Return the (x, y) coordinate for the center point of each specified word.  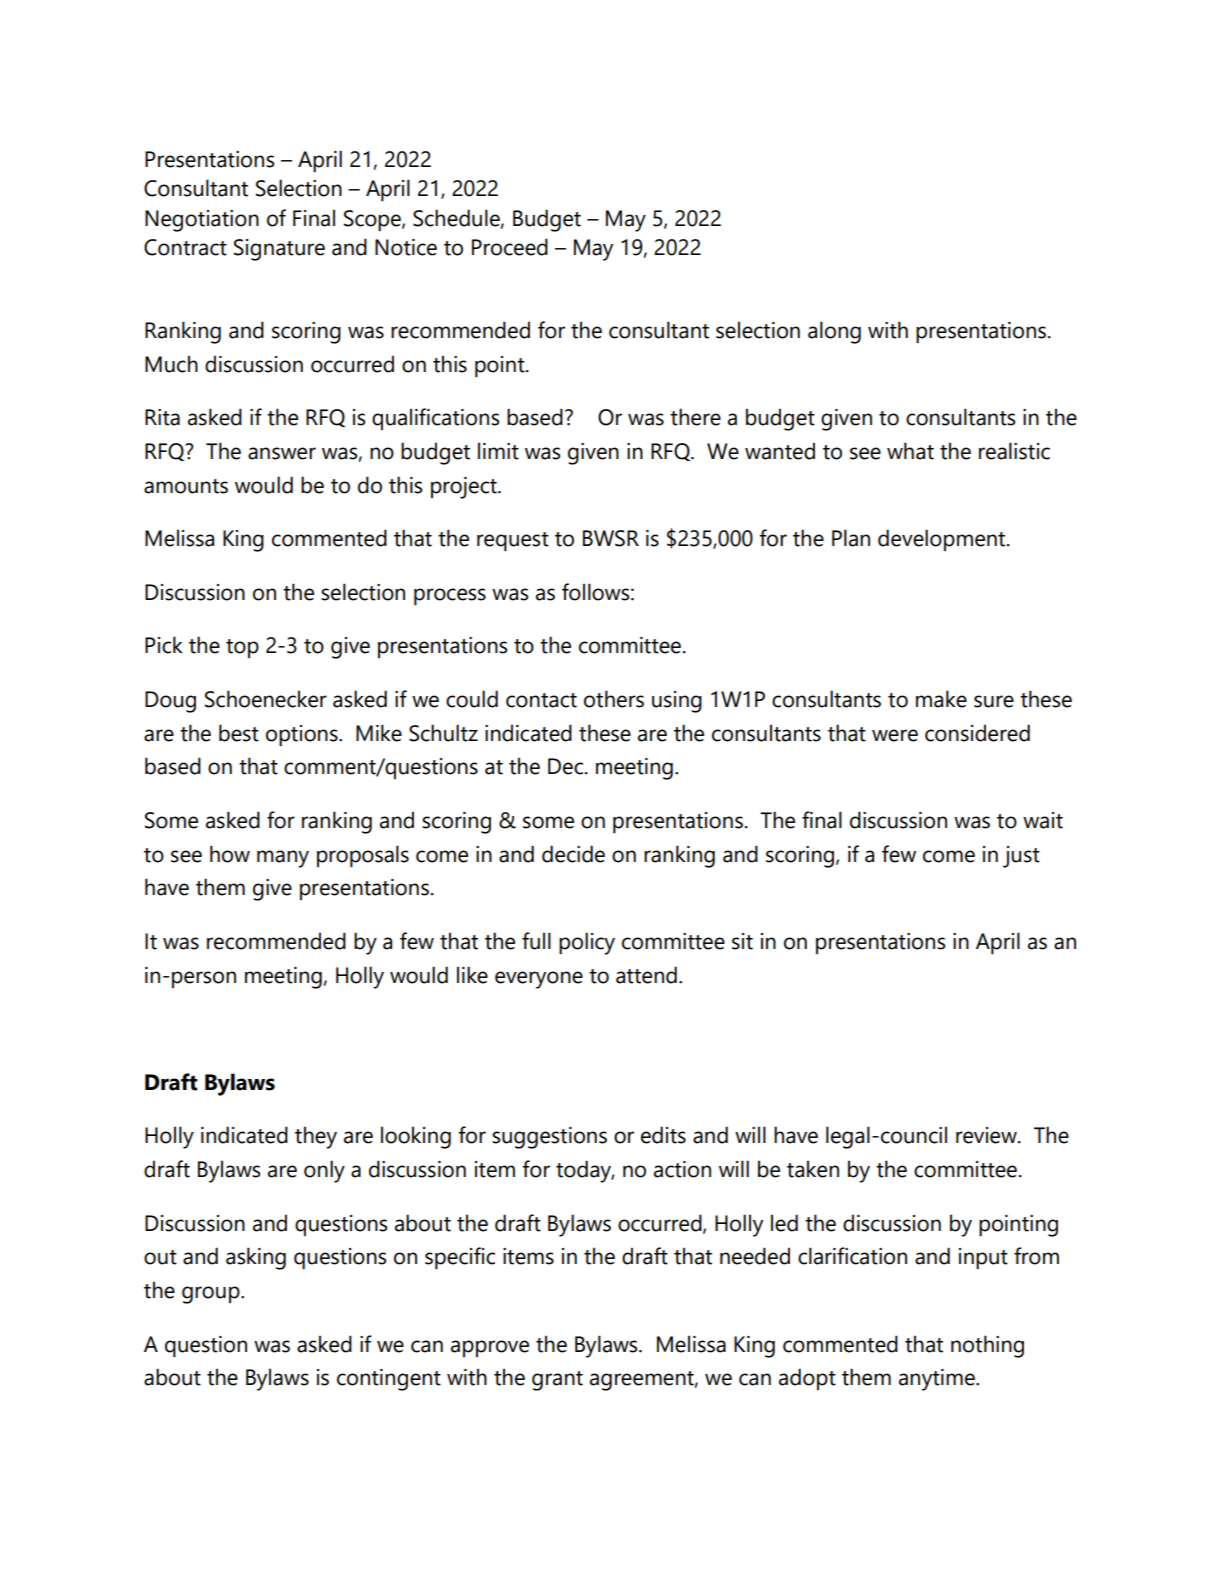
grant (557, 1381)
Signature (279, 250)
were (895, 735)
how (230, 854)
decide (573, 854)
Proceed (510, 247)
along (834, 332)
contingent (389, 1380)
